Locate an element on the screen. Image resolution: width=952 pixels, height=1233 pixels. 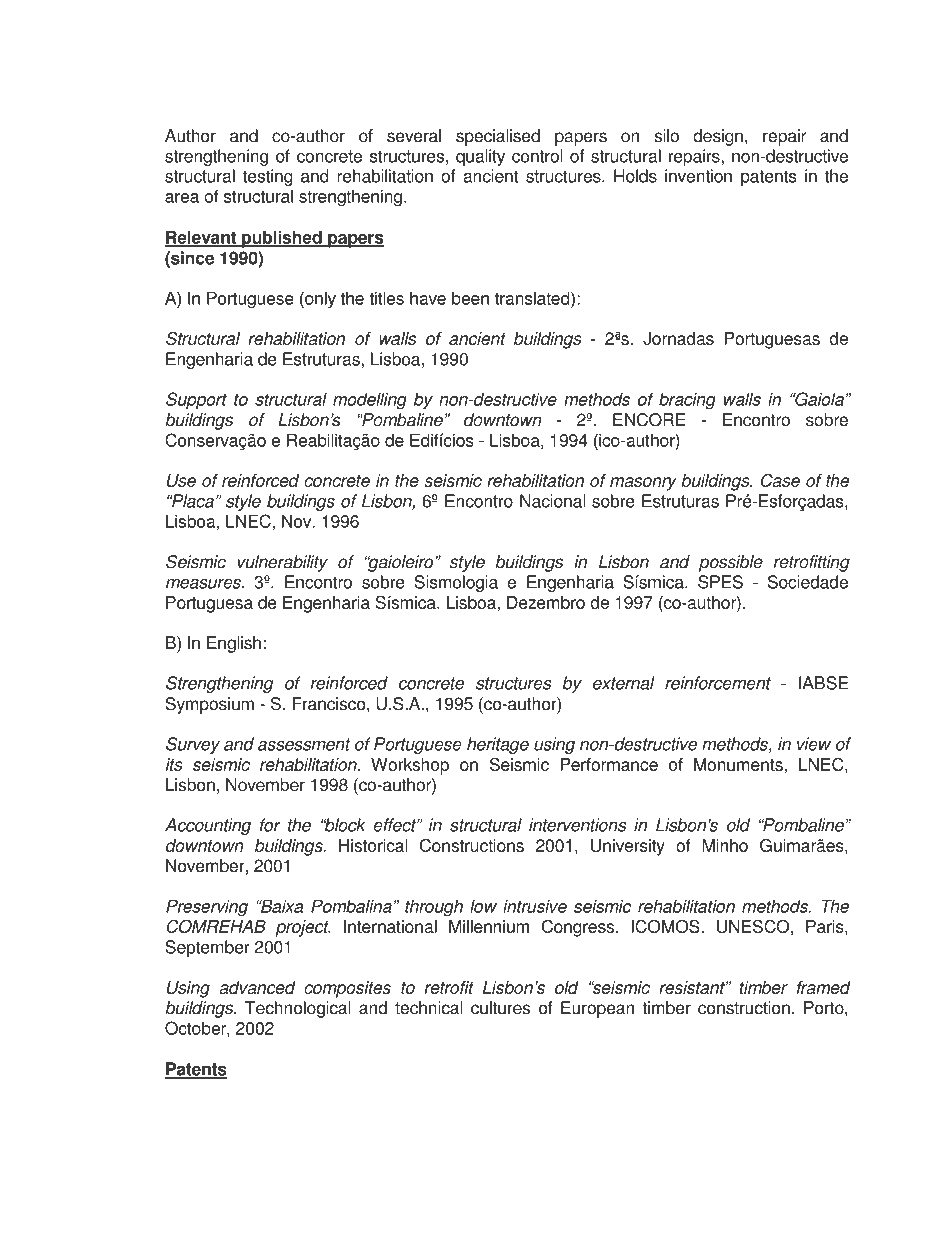
heritage is located at coordinates (498, 745).
